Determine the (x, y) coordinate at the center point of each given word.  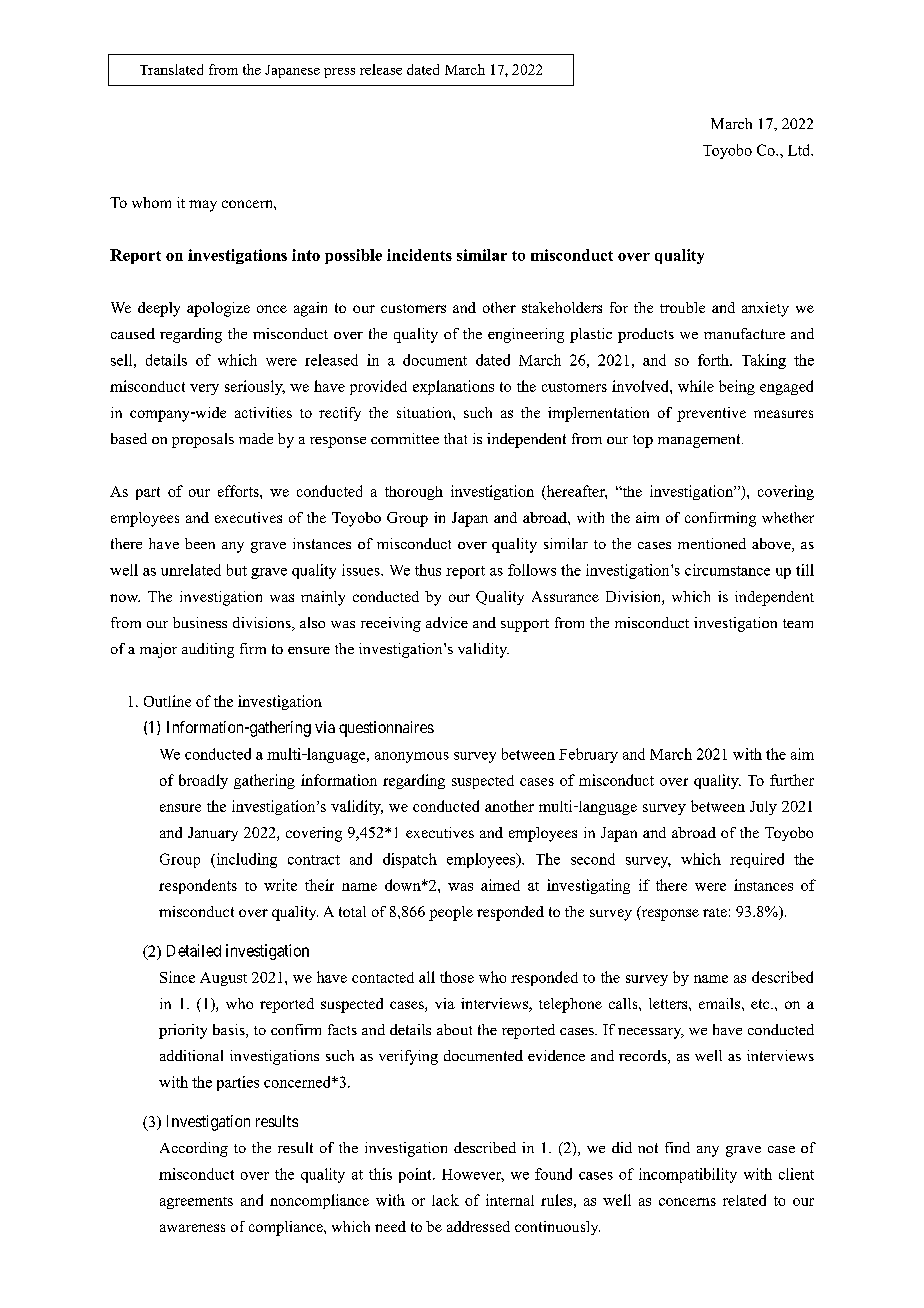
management (700, 441)
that (455, 438)
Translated (171, 69)
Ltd (800, 150)
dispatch (410, 860)
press (339, 73)
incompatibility (688, 1175)
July (763, 808)
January (213, 834)
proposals (203, 440)
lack (445, 1200)
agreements (196, 1203)
